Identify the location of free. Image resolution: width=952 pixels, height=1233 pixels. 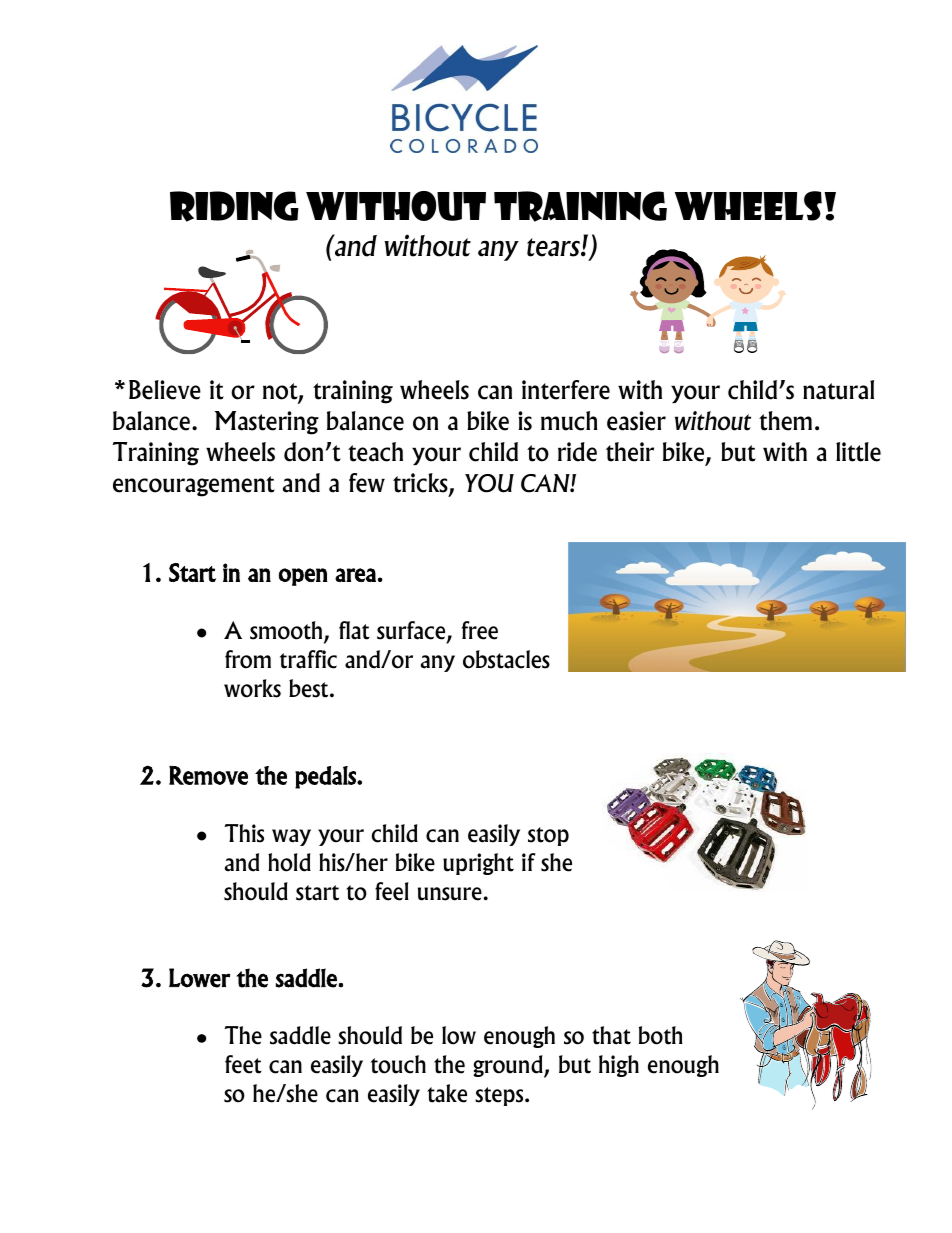
(480, 630).
